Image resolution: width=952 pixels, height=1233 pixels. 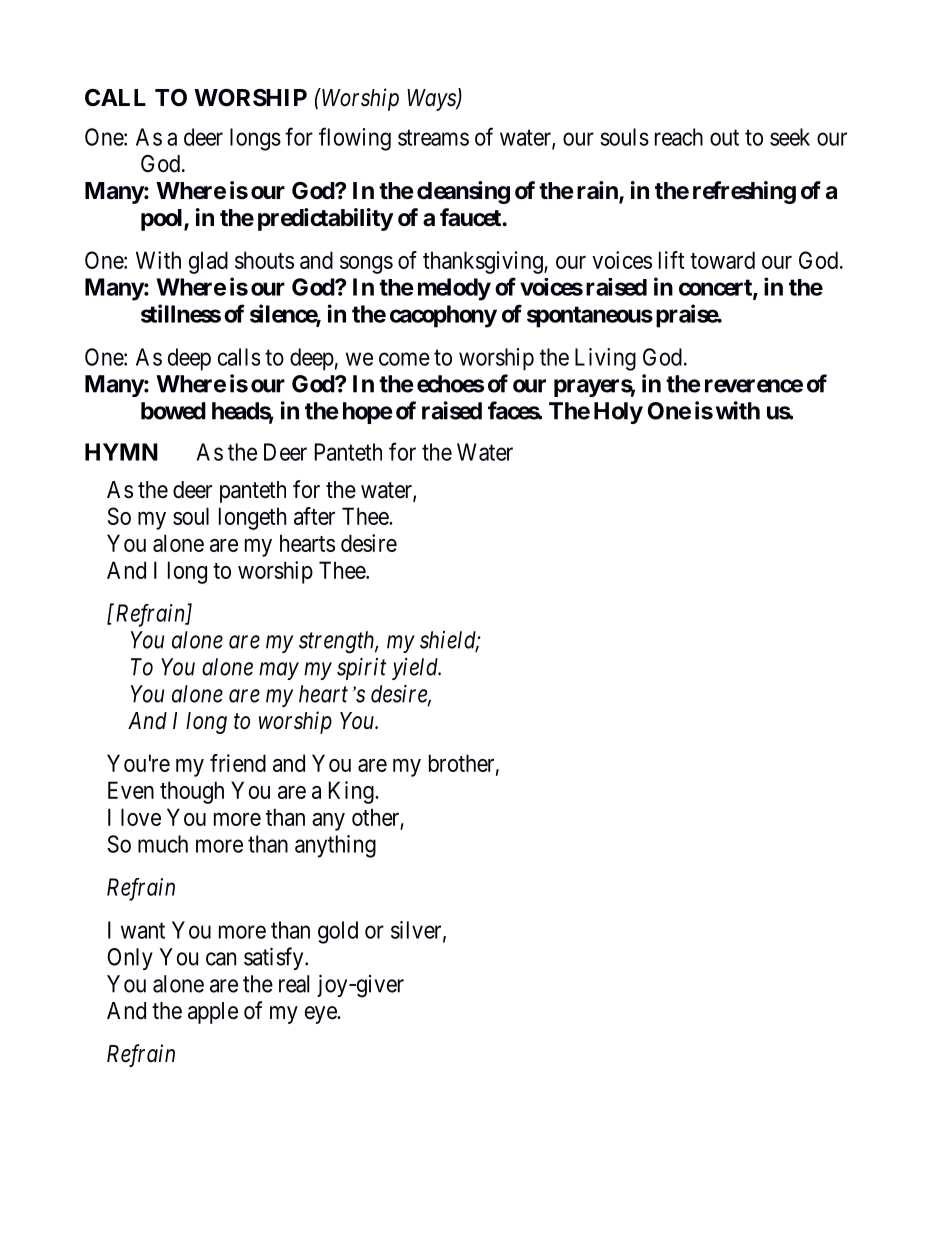 I want to click on eye, so click(x=321, y=1015).
